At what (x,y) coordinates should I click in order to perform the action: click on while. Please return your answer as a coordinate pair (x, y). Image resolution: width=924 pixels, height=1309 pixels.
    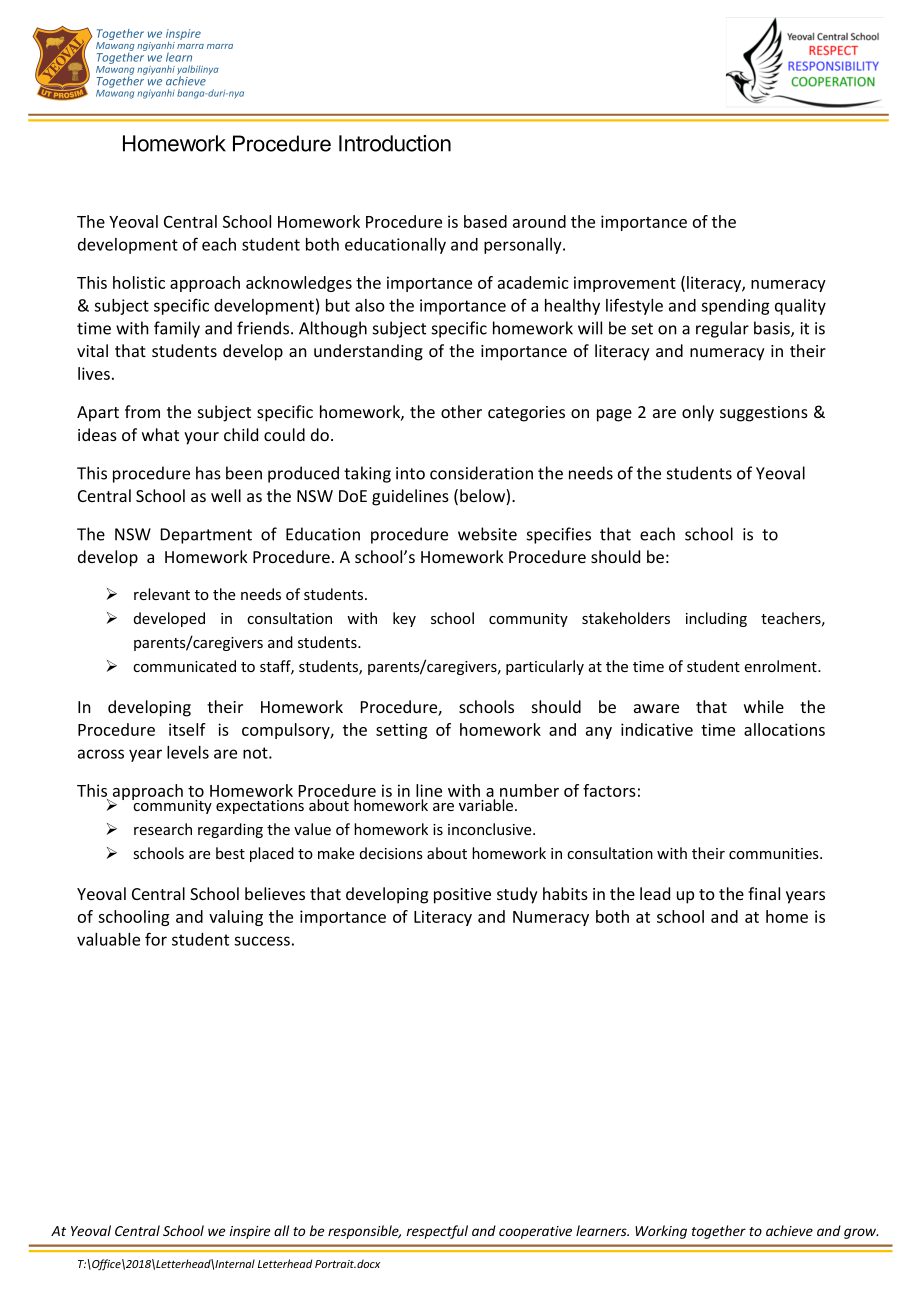
    Looking at the image, I should click on (764, 706).
